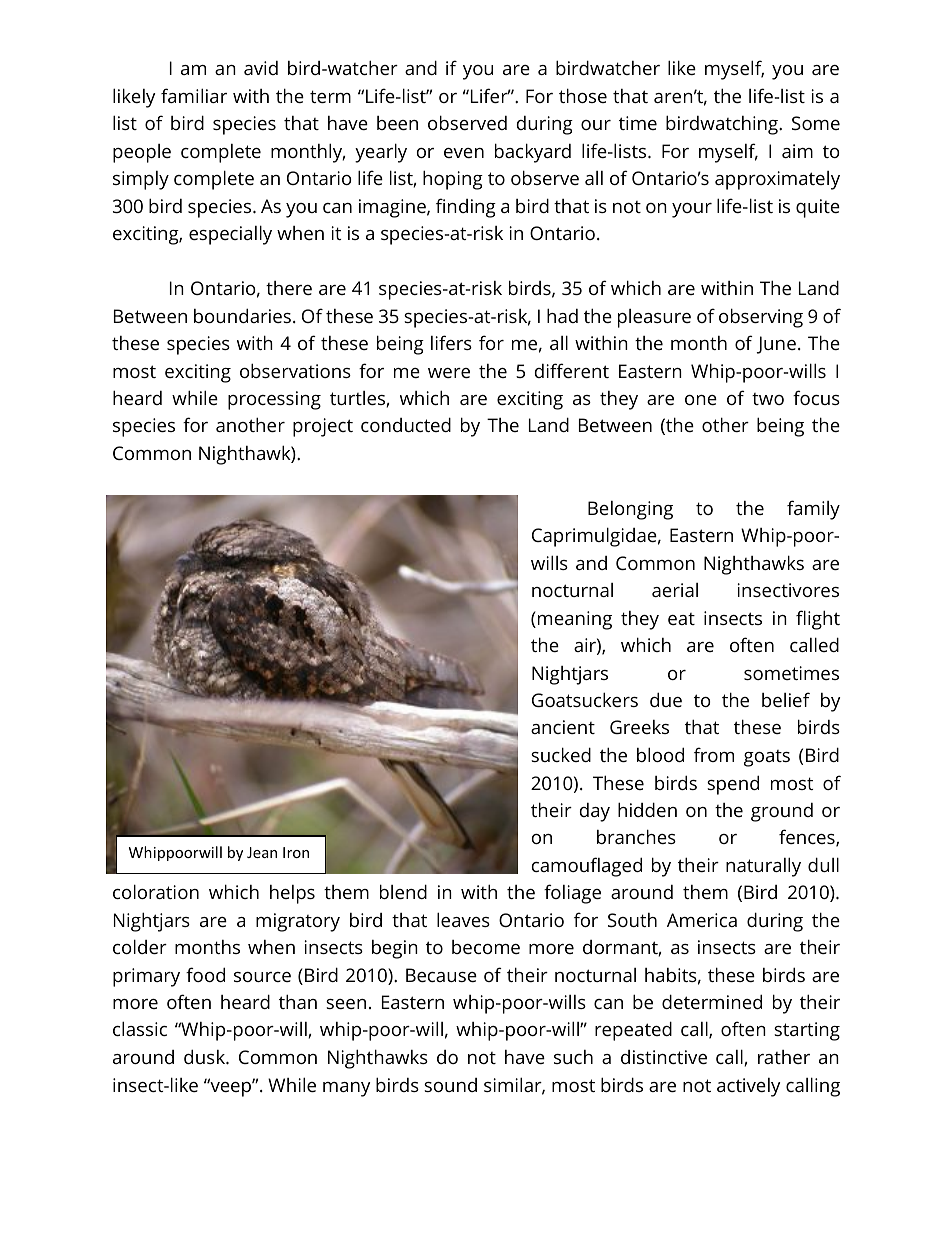 The image size is (952, 1233). I want to click on observing, so click(761, 318).
